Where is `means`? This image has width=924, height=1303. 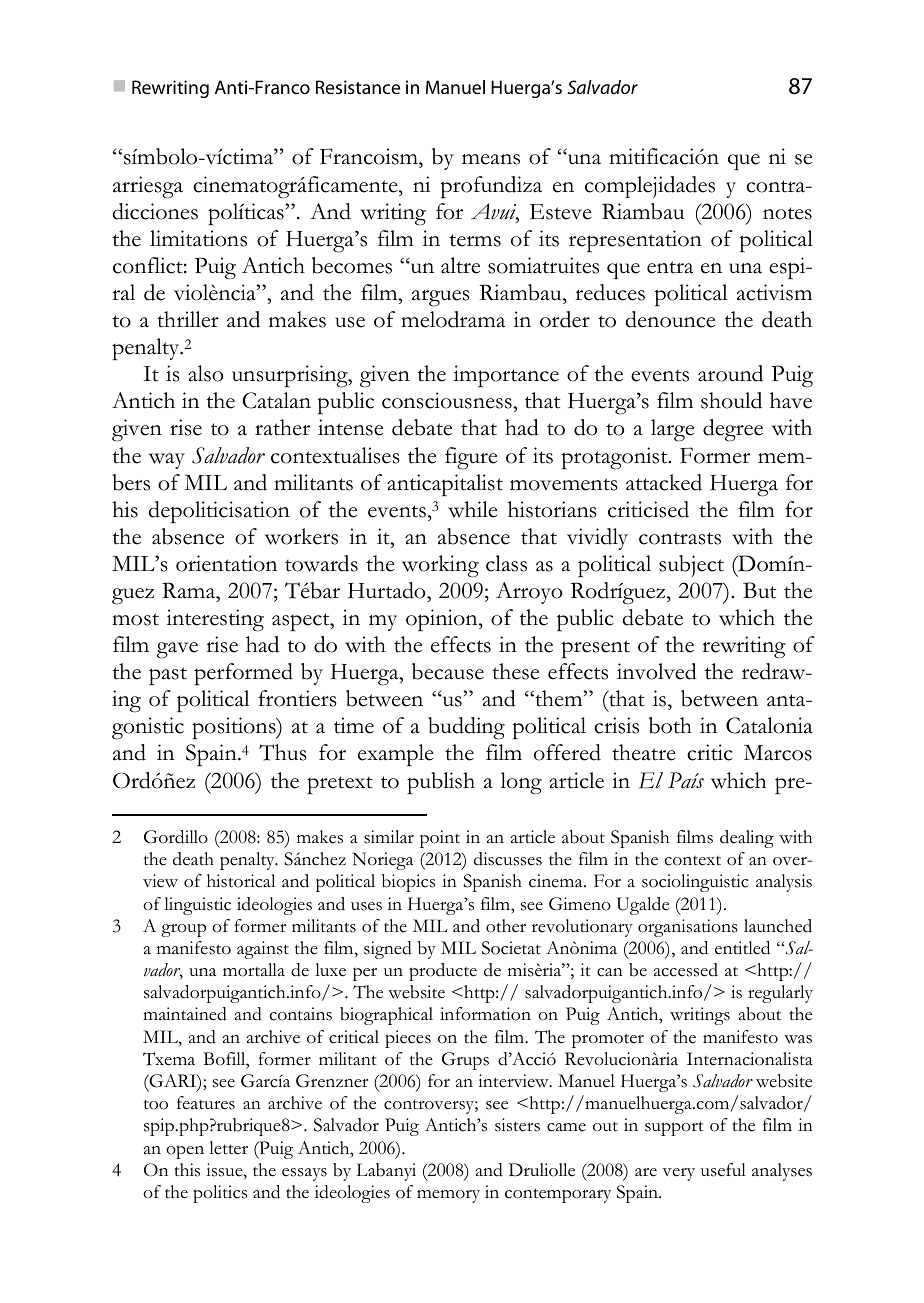 means is located at coordinates (491, 159).
